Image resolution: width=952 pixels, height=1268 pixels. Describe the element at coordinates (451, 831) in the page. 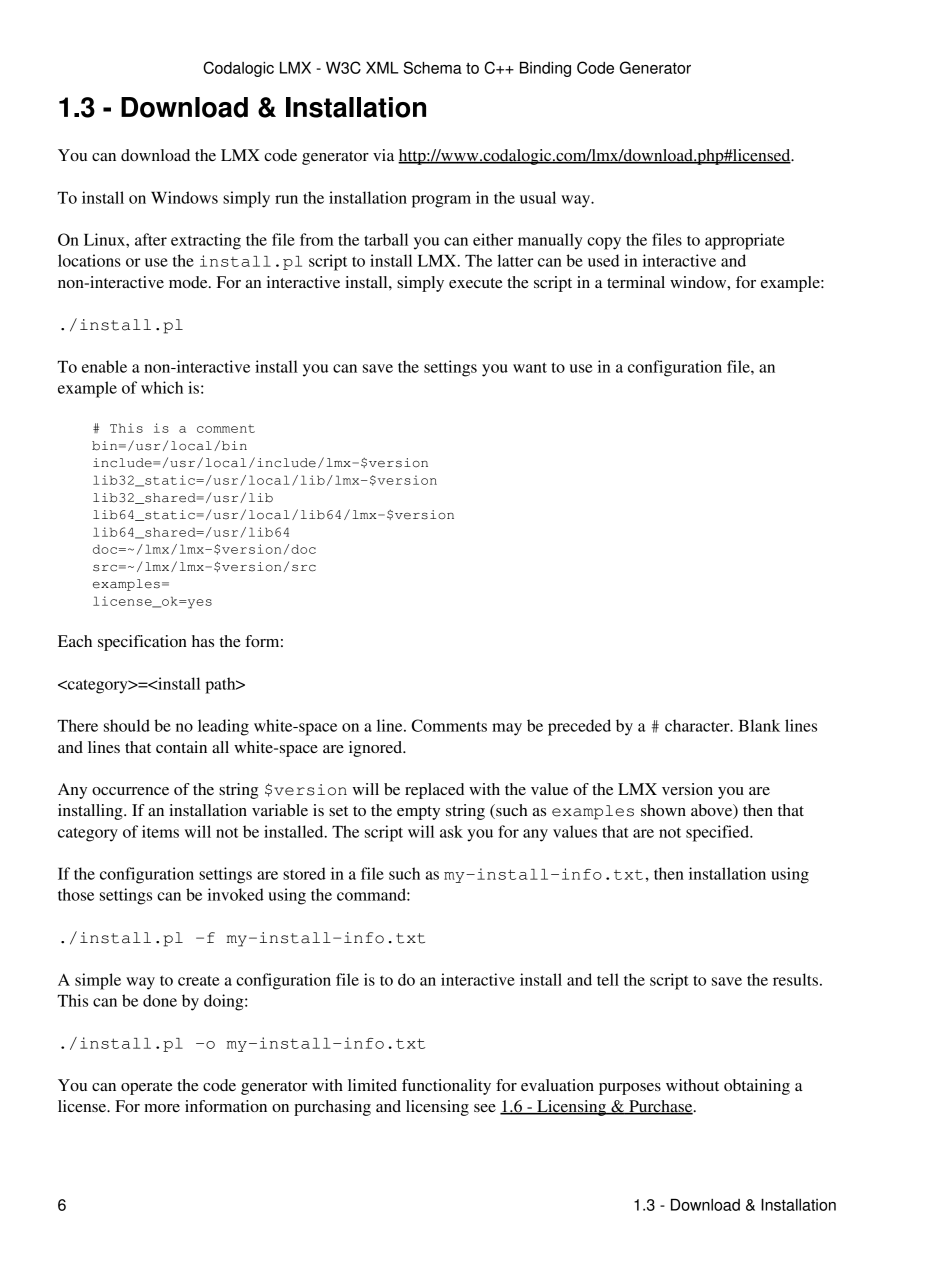

I see `ask` at that location.
